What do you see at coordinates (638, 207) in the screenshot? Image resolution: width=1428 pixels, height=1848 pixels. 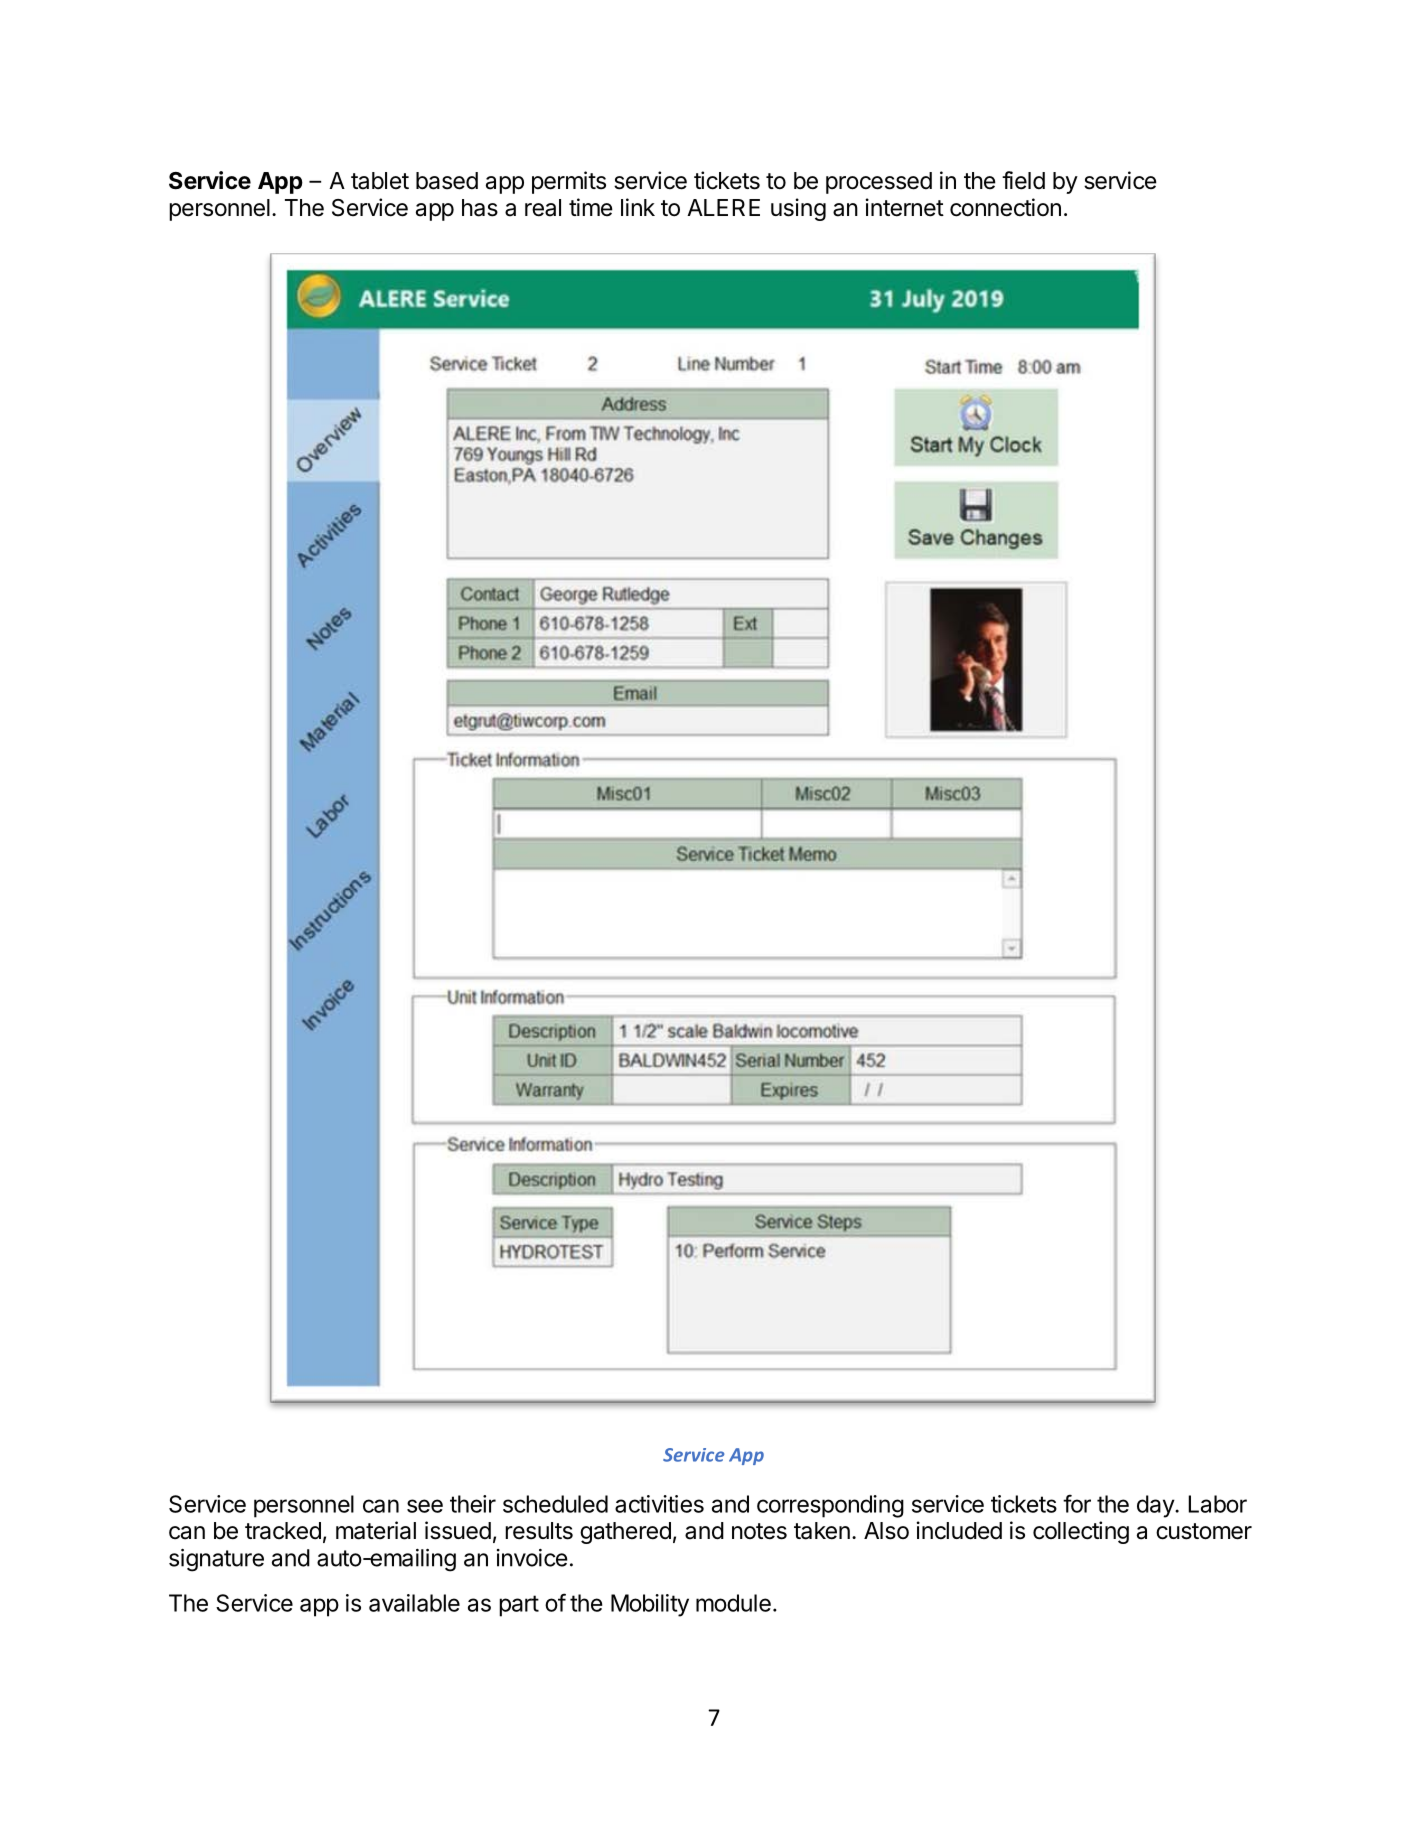 I see `link` at bounding box center [638, 207].
